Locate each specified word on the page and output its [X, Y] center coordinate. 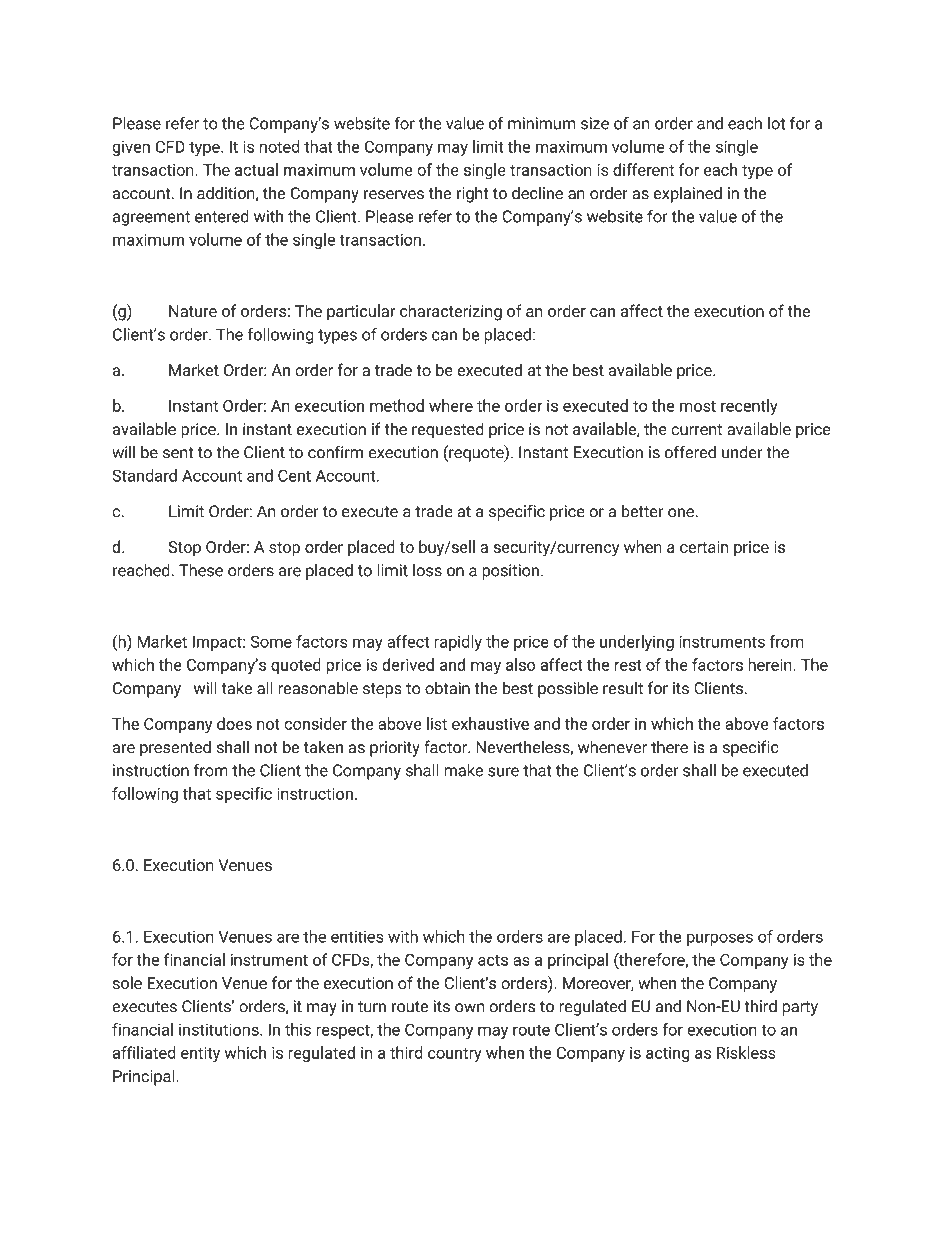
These [201, 570]
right [473, 195]
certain [704, 547]
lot [776, 123]
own [469, 1008]
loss [427, 570]
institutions [220, 1029]
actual [256, 169]
